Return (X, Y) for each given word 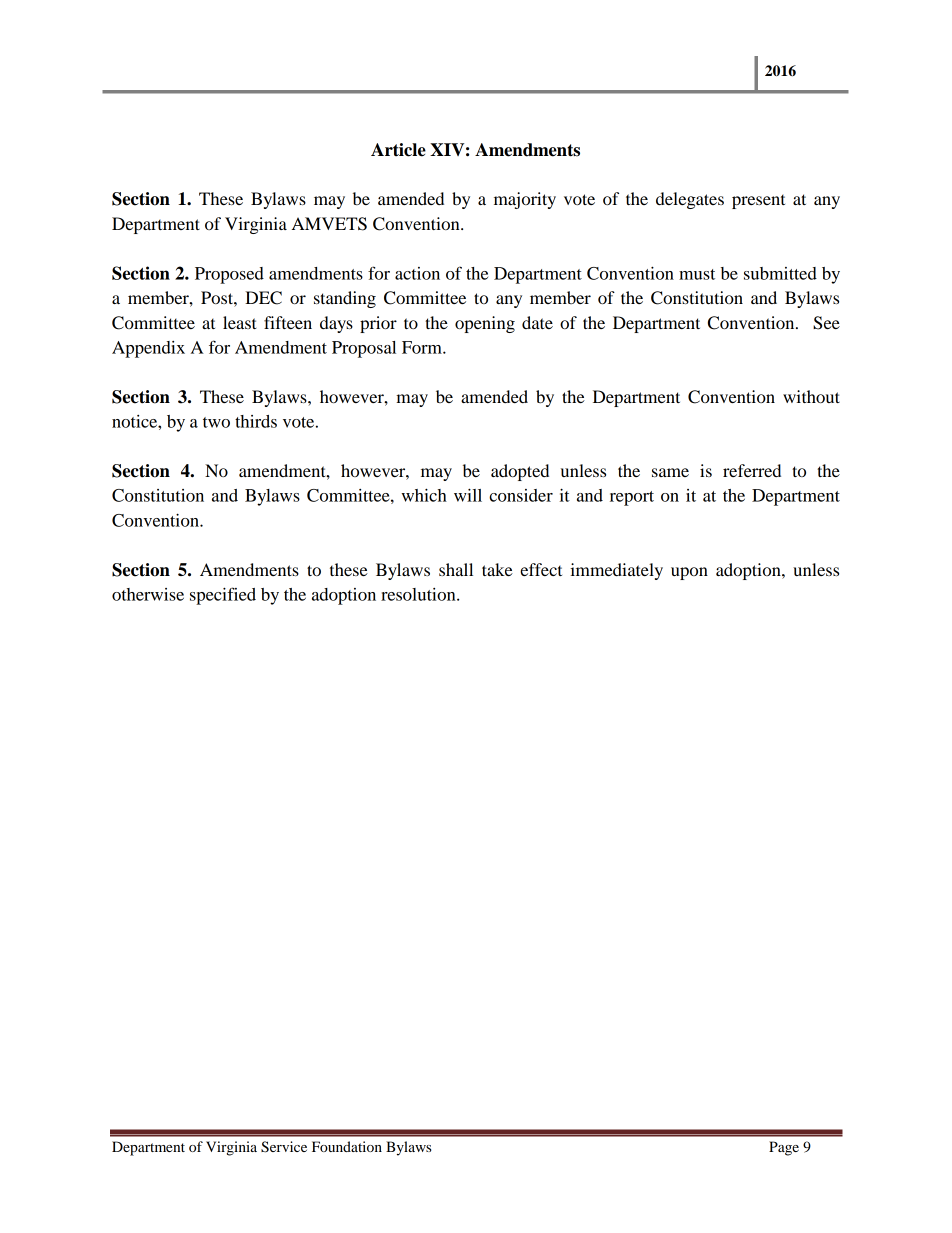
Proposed (229, 275)
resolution (419, 594)
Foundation (347, 1146)
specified (223, 596)
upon (689, 573)
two (216, 422)
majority (525, 200)
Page (784, 1148)
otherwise (148, 594)
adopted (520, 472)
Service (284, 1147)
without (811, 396)
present (758, 202)
